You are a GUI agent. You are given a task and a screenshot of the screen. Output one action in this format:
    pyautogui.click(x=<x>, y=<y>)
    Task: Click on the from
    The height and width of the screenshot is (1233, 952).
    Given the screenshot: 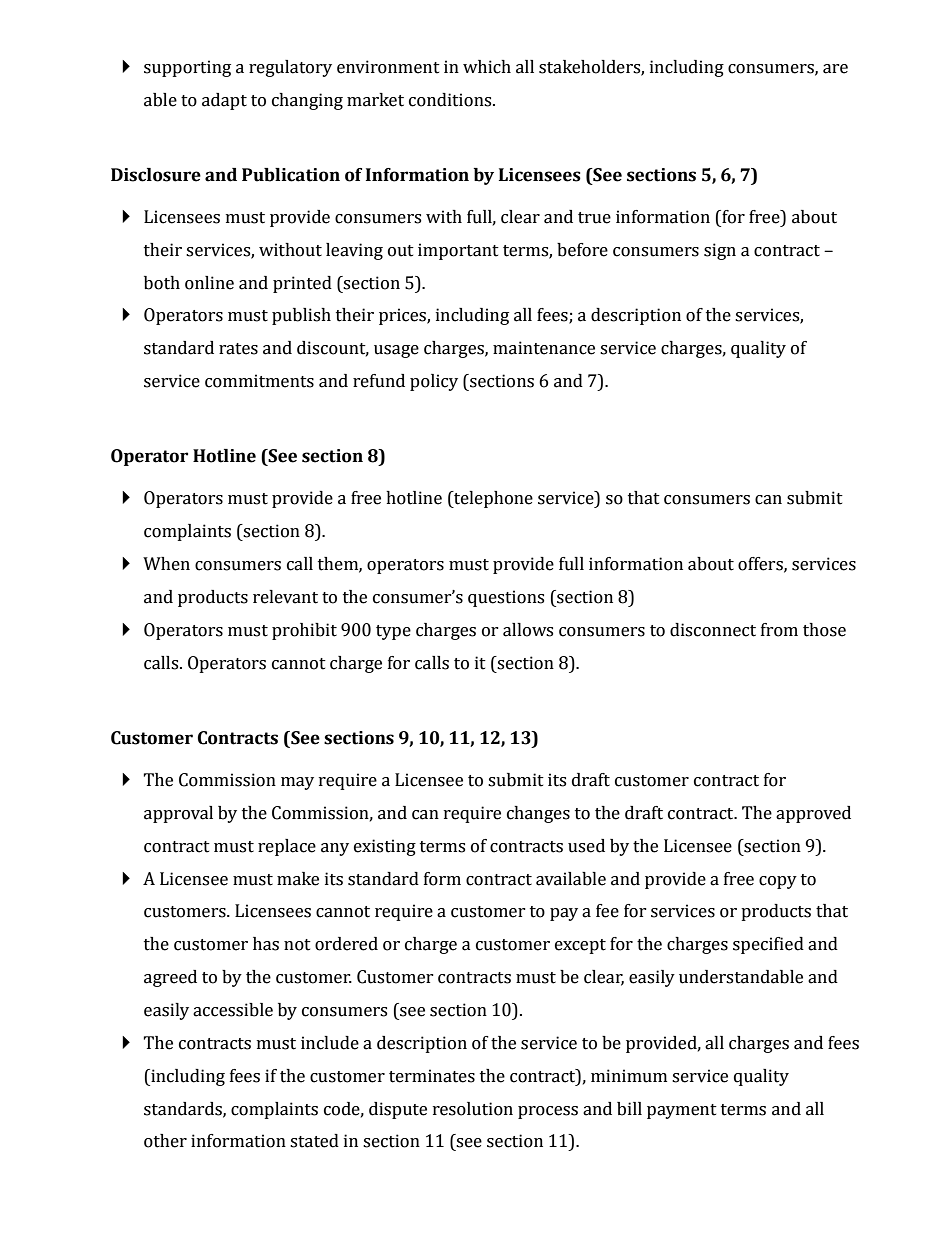 What is the action you would take?
    pyautogui.click(x=779, y=630)
